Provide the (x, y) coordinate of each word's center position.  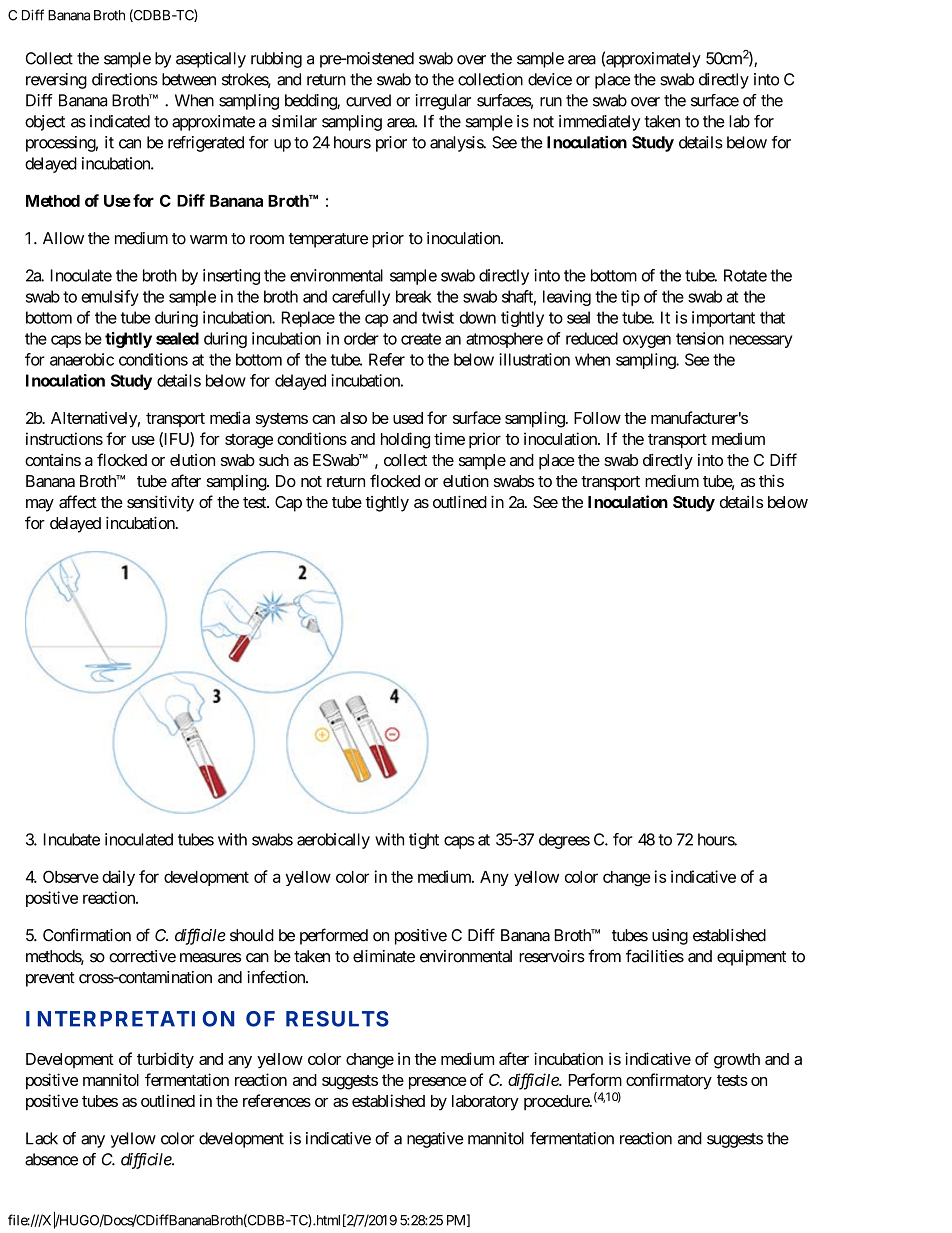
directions (125, 79)
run (551, 102)
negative (435, 1140)
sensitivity (160, 503)
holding (405, 440)
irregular (443, 102)
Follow (597, 418)
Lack (42, 1138)
